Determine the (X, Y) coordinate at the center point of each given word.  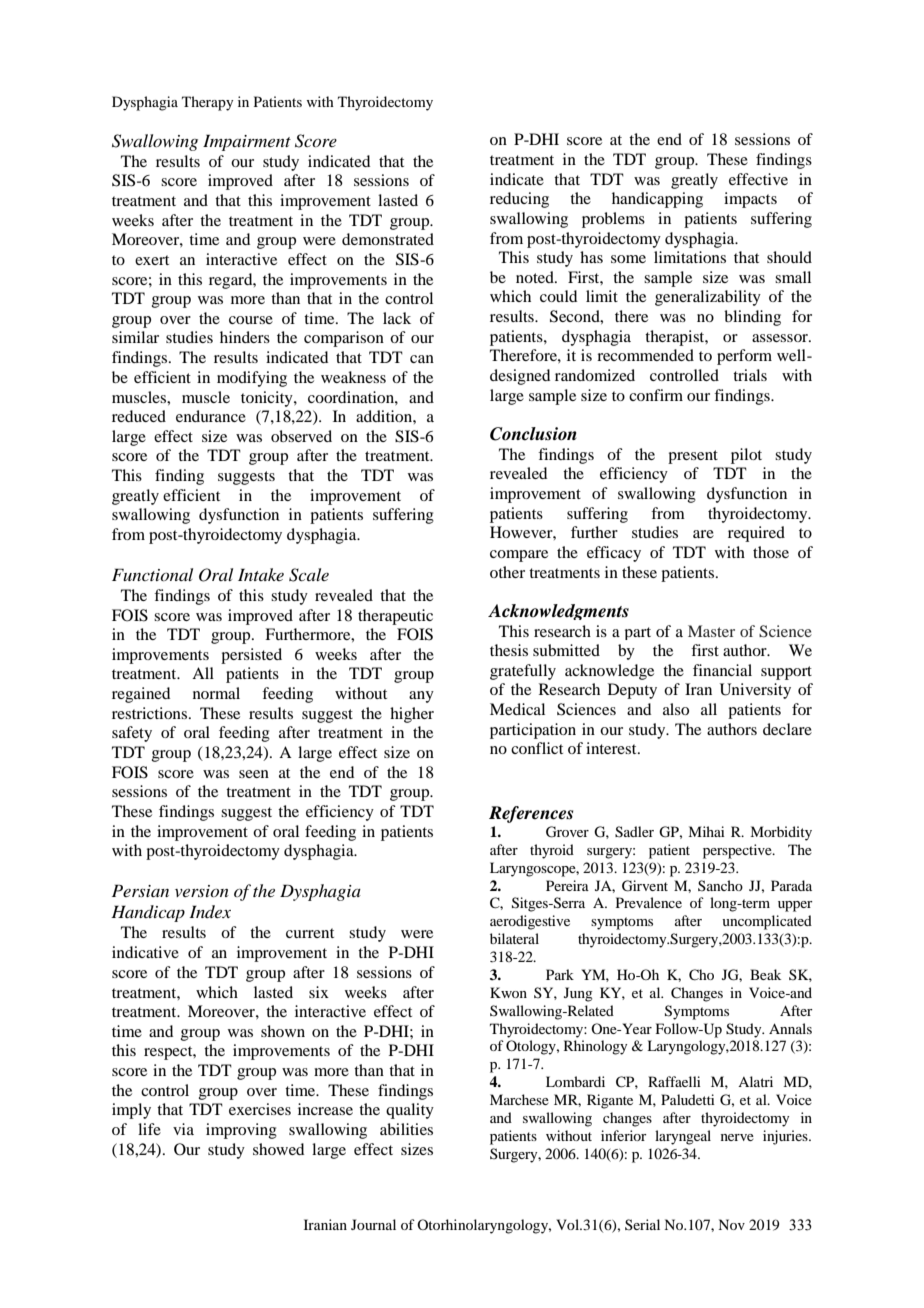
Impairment (247, 142)
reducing (519, 200)
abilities (406, 1129)
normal (216, 693)
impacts (750, 200)
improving (241, 1131)
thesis (509, 650)
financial (722, 670)
